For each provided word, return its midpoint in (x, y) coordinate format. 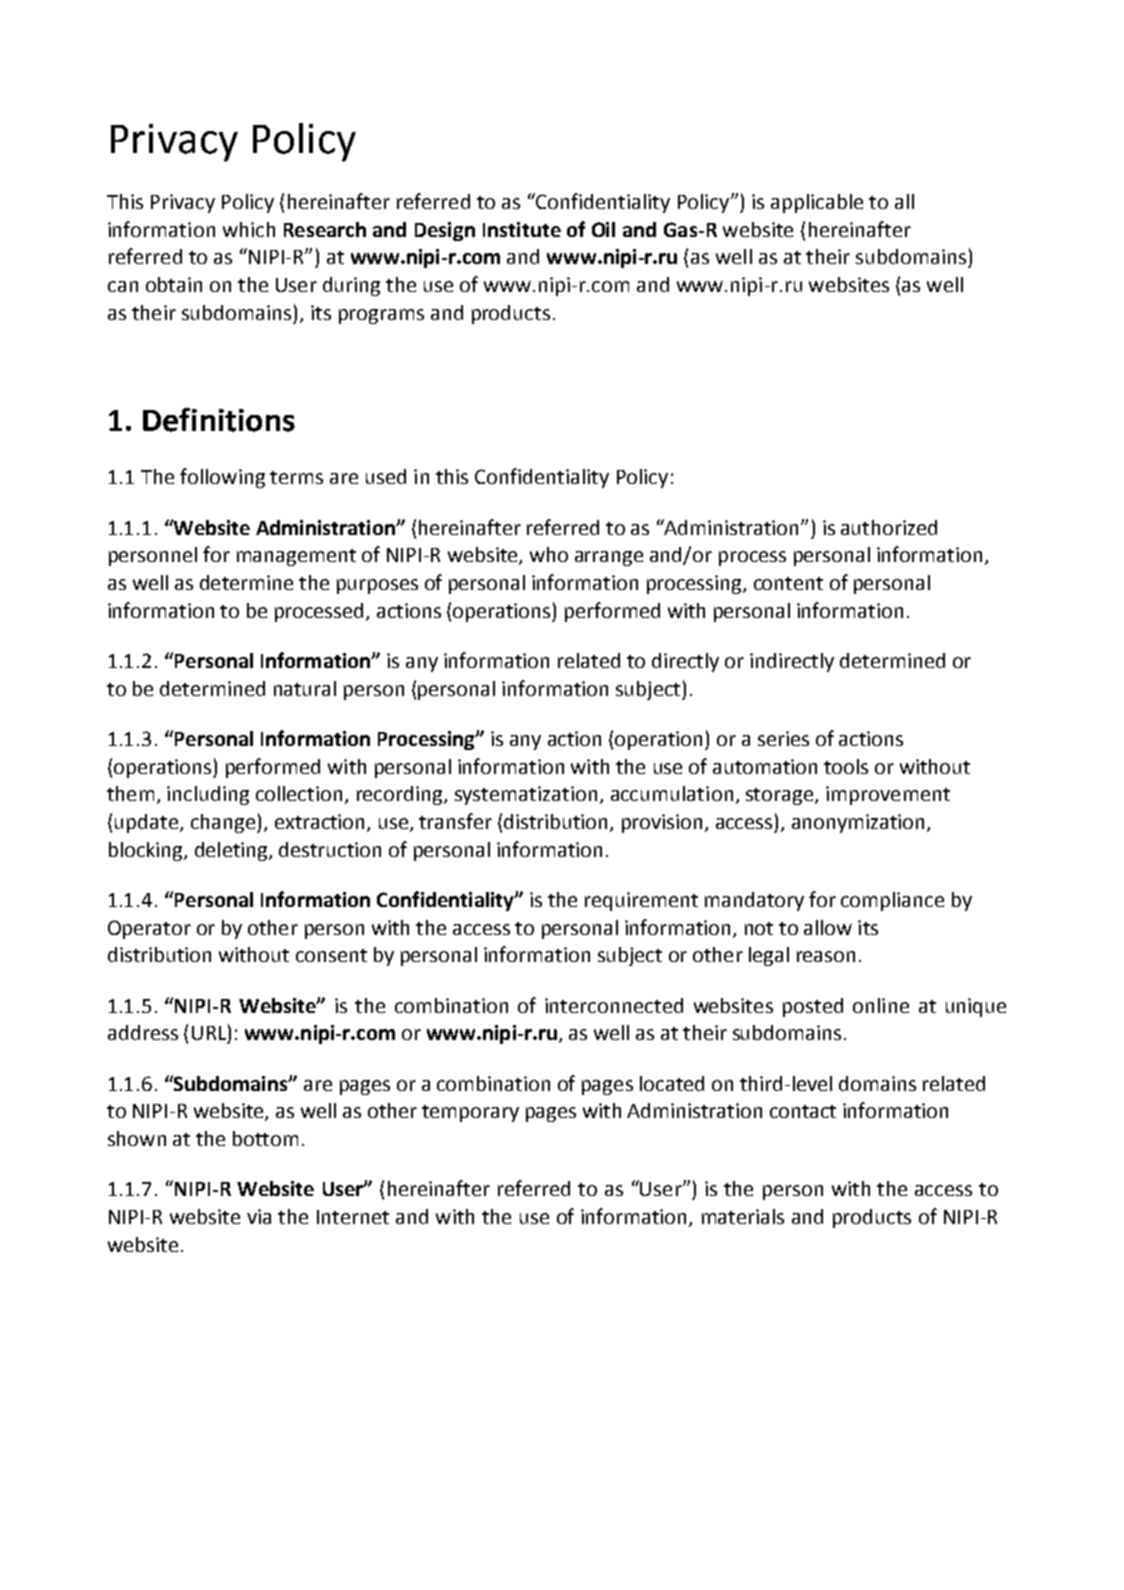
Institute (522, 229)
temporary (470, 1113)
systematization (526, 795)
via (259, 1216)
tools (846, 766)
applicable (817, 203)
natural (305, 688)
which (249, 229)
